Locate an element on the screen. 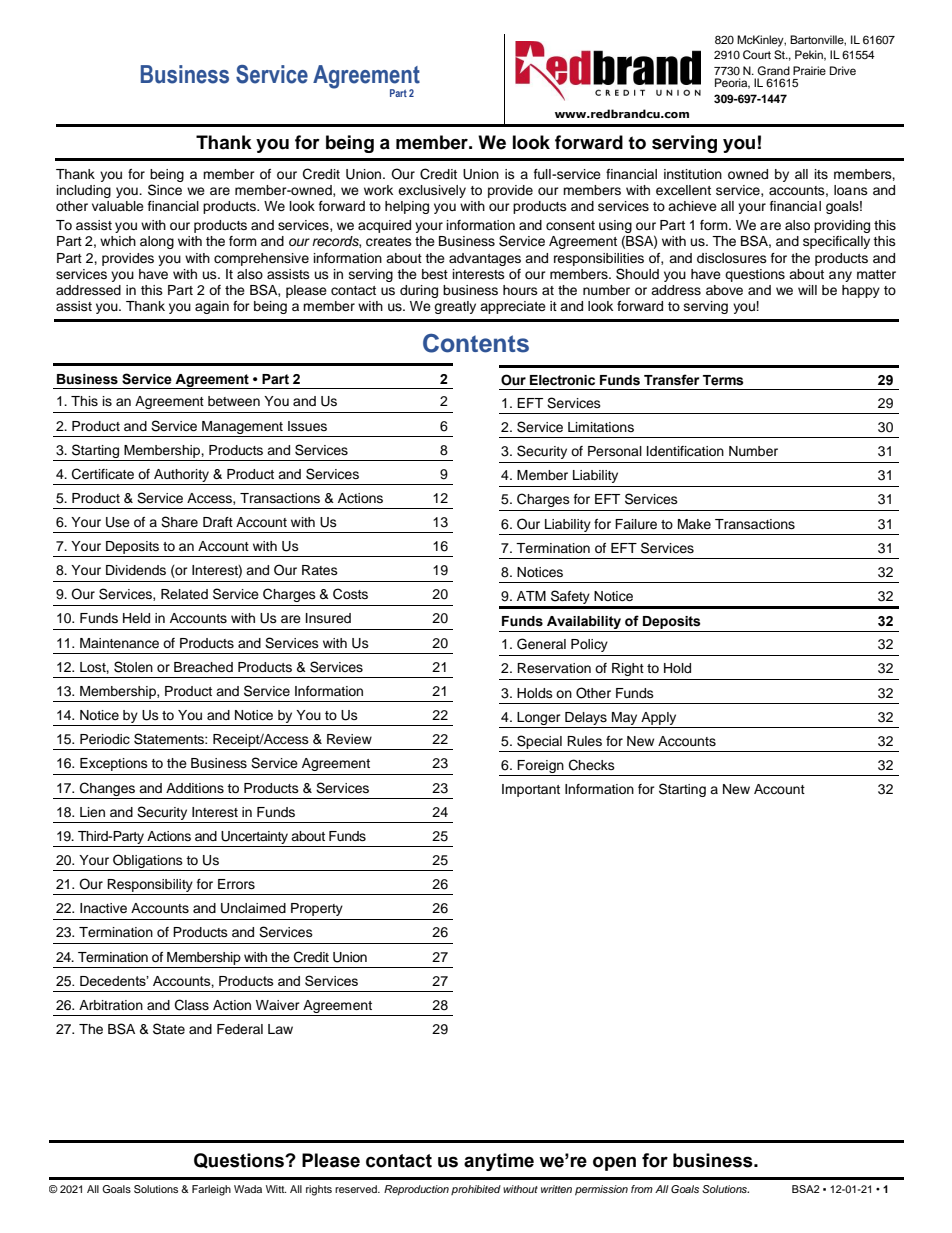 The width and height of the screenshot is (952, 1233). Wada is located at coordinates (248, 1189).
